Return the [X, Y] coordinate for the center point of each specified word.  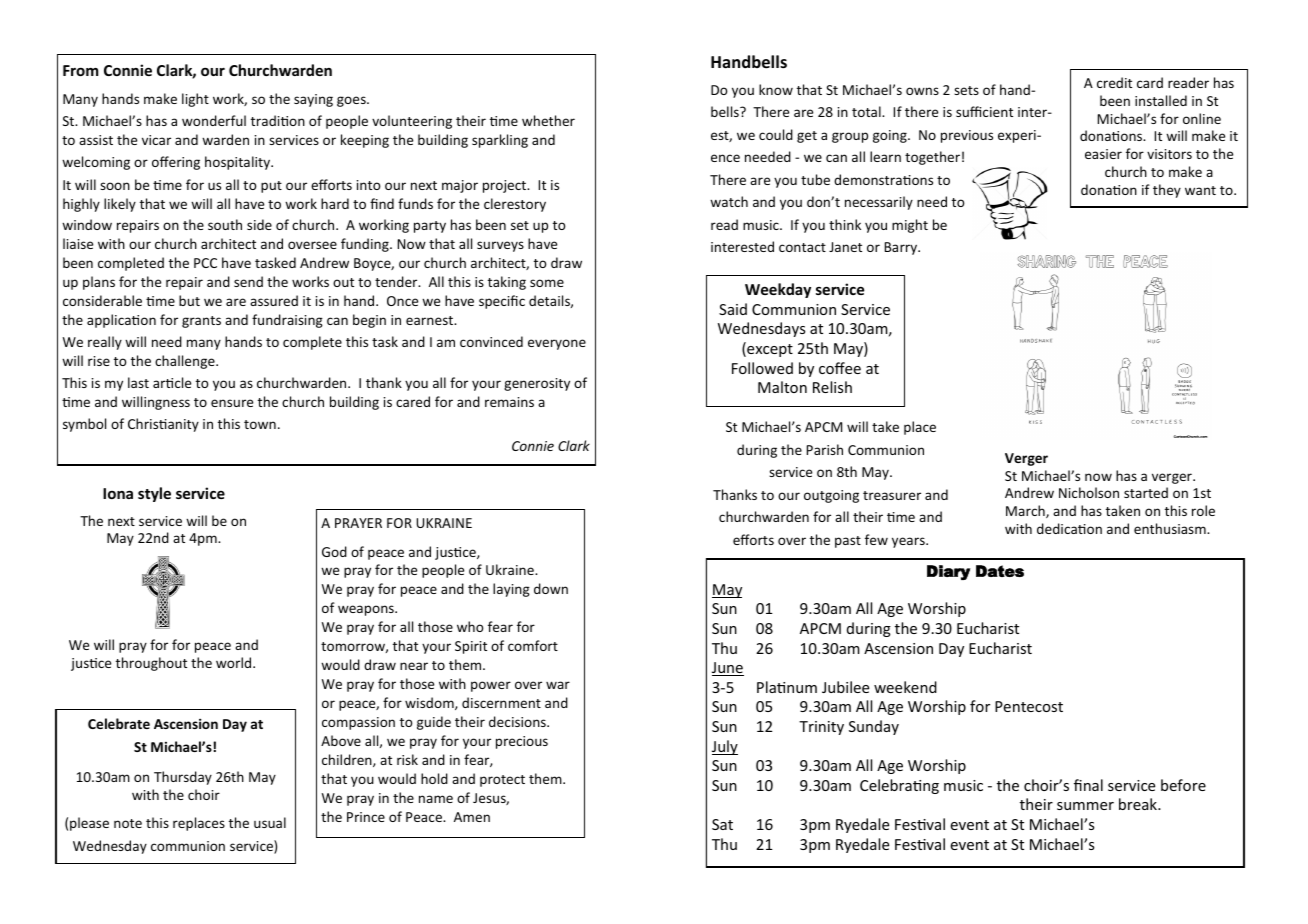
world [235, 662]
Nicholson [1089, 492]
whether [548, 120]
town [260, 424]
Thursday [183, 778]
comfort [533, 645]
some [547, 283]
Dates [1000, 571]
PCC [205, 263]
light [195, 100]
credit [1114, 82]
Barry [902, 248]
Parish [825, 449]
